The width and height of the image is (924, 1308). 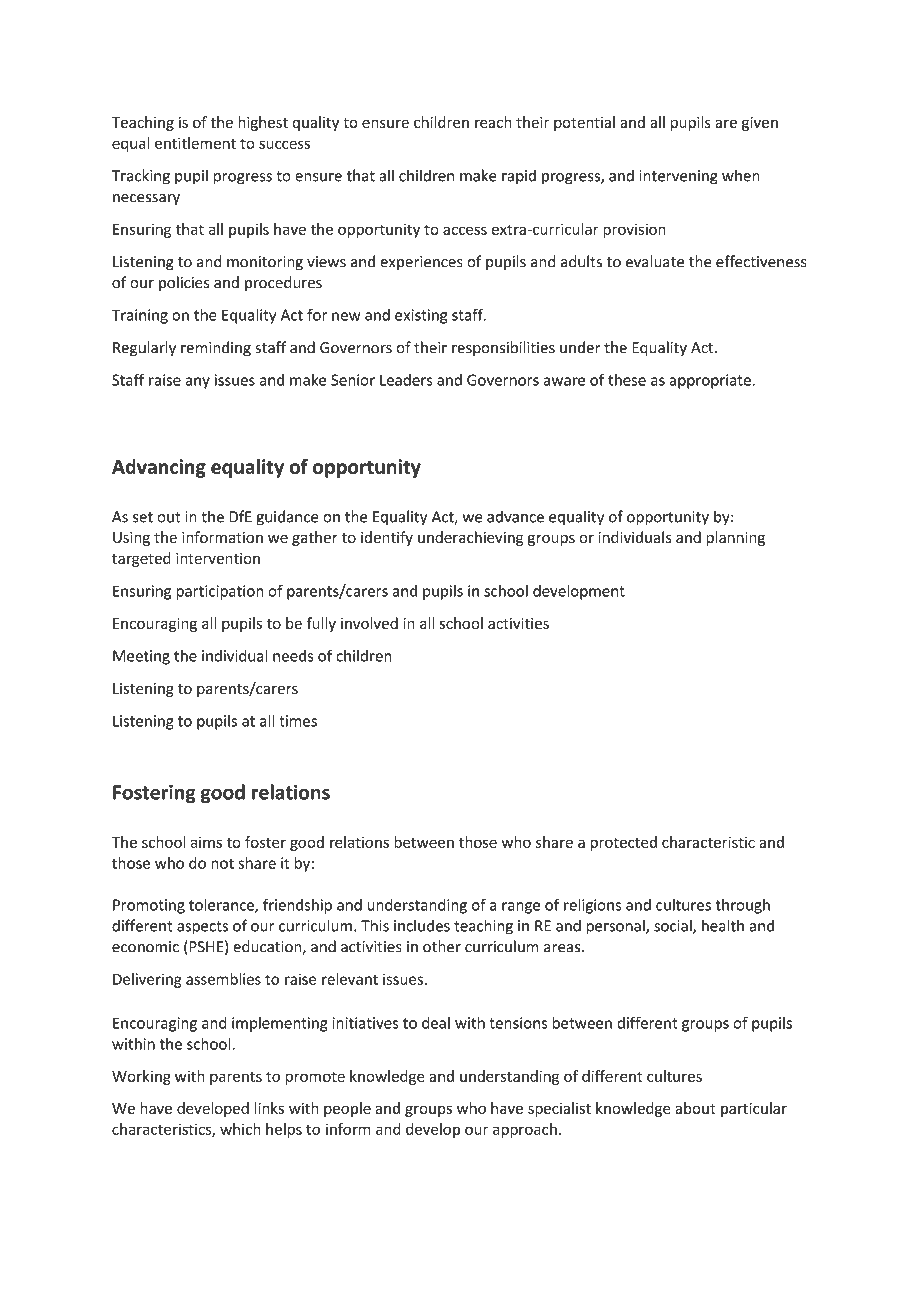 What do you see at coordinates (735, 538) in the image?
I see `planning` at bounding box center [735, 538].
